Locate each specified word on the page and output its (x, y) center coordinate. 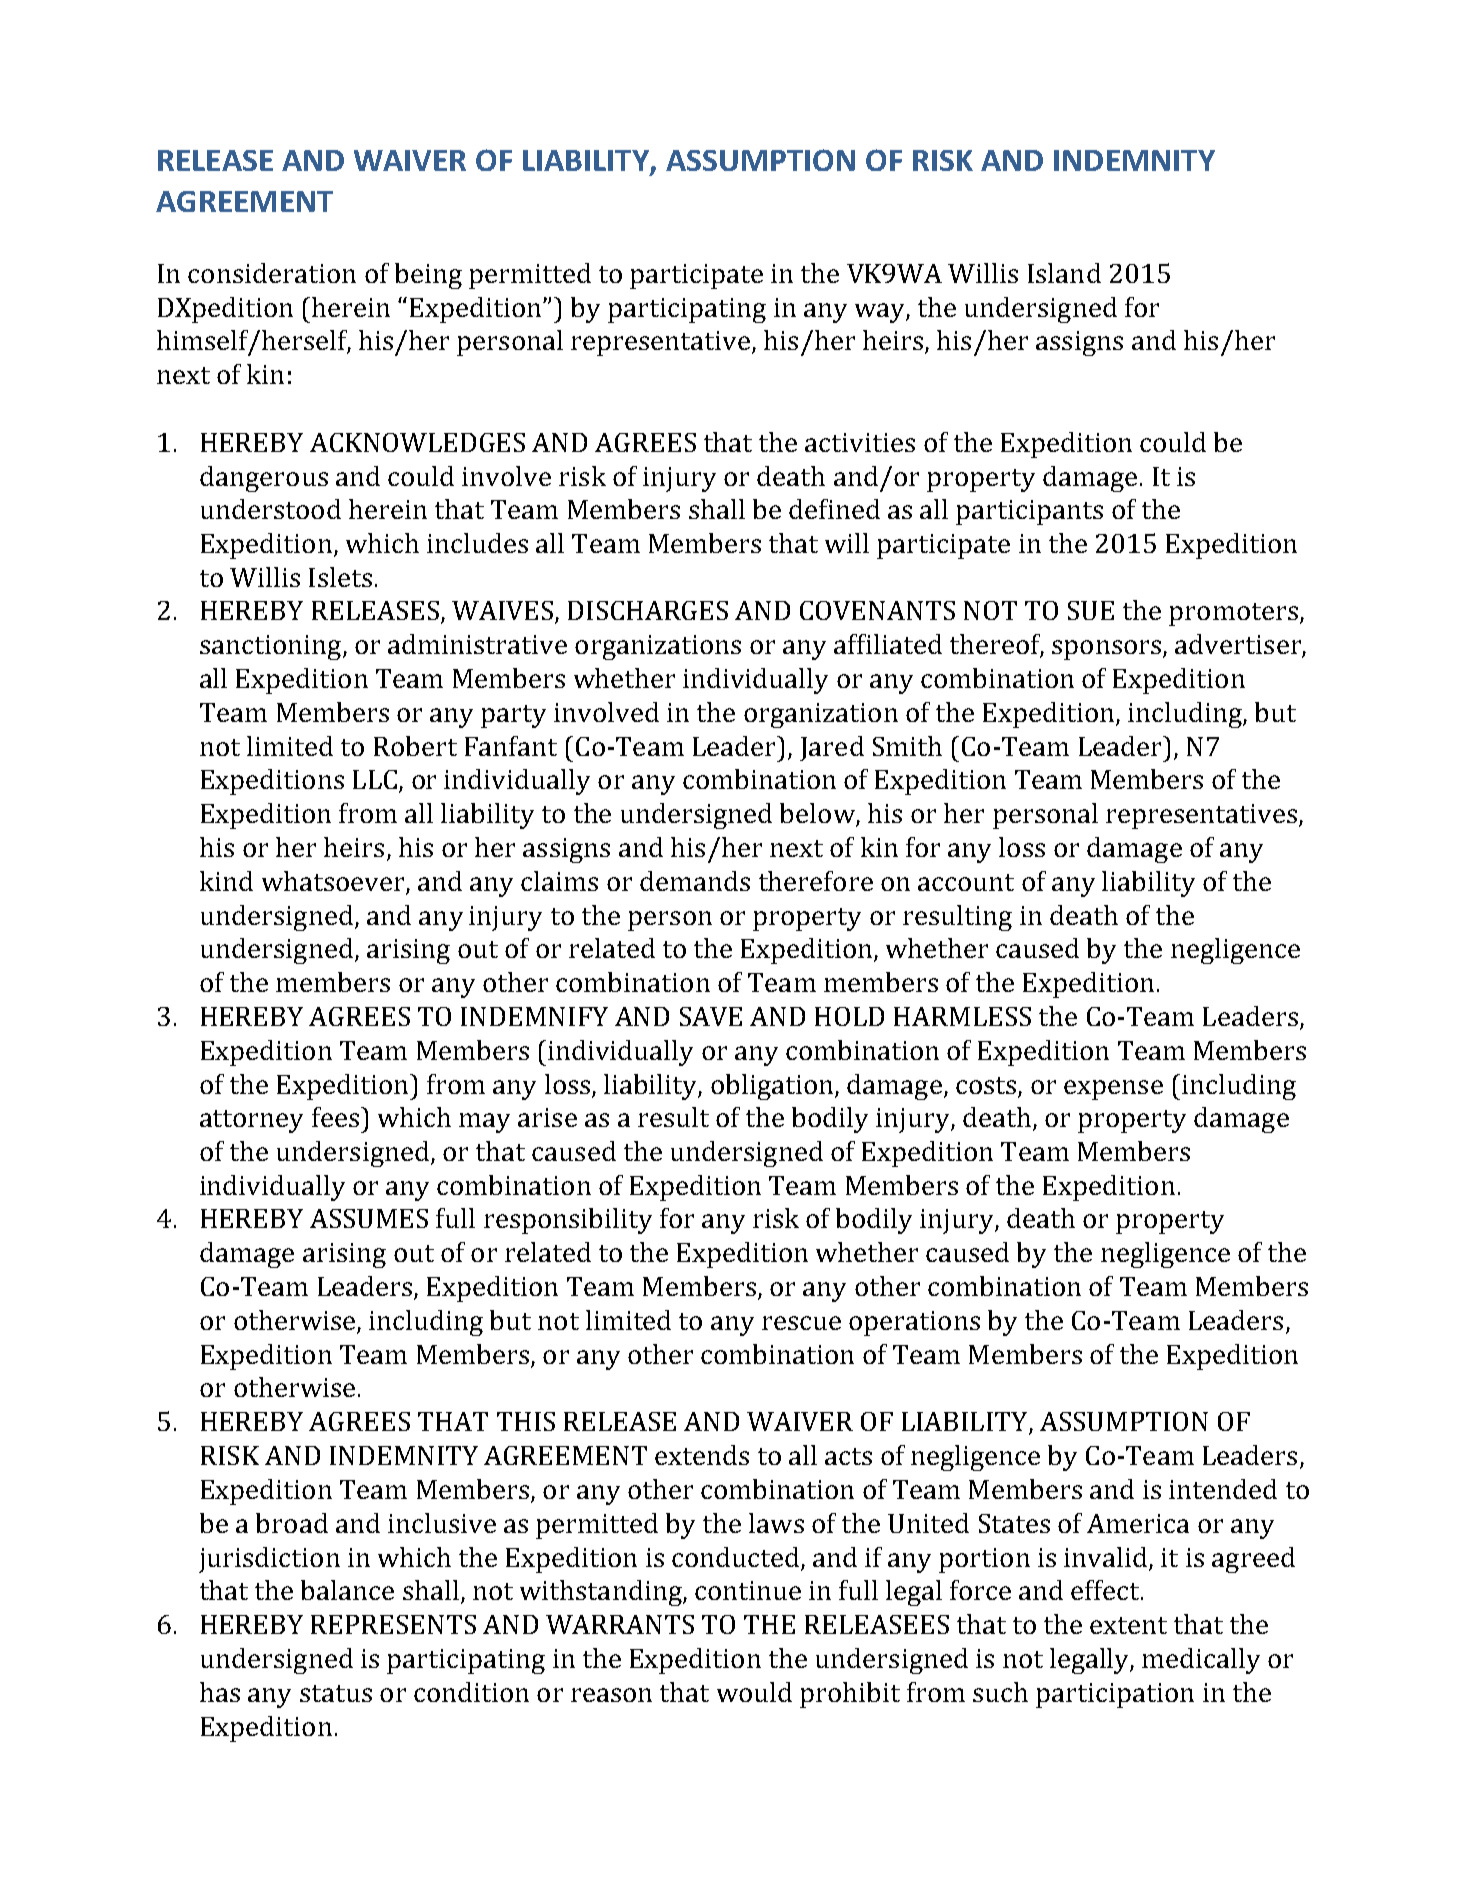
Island (1064, 273)
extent (1128, 1625)
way (881, 313)
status (336, 1693)
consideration (272, 273)
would (754, 1692)
